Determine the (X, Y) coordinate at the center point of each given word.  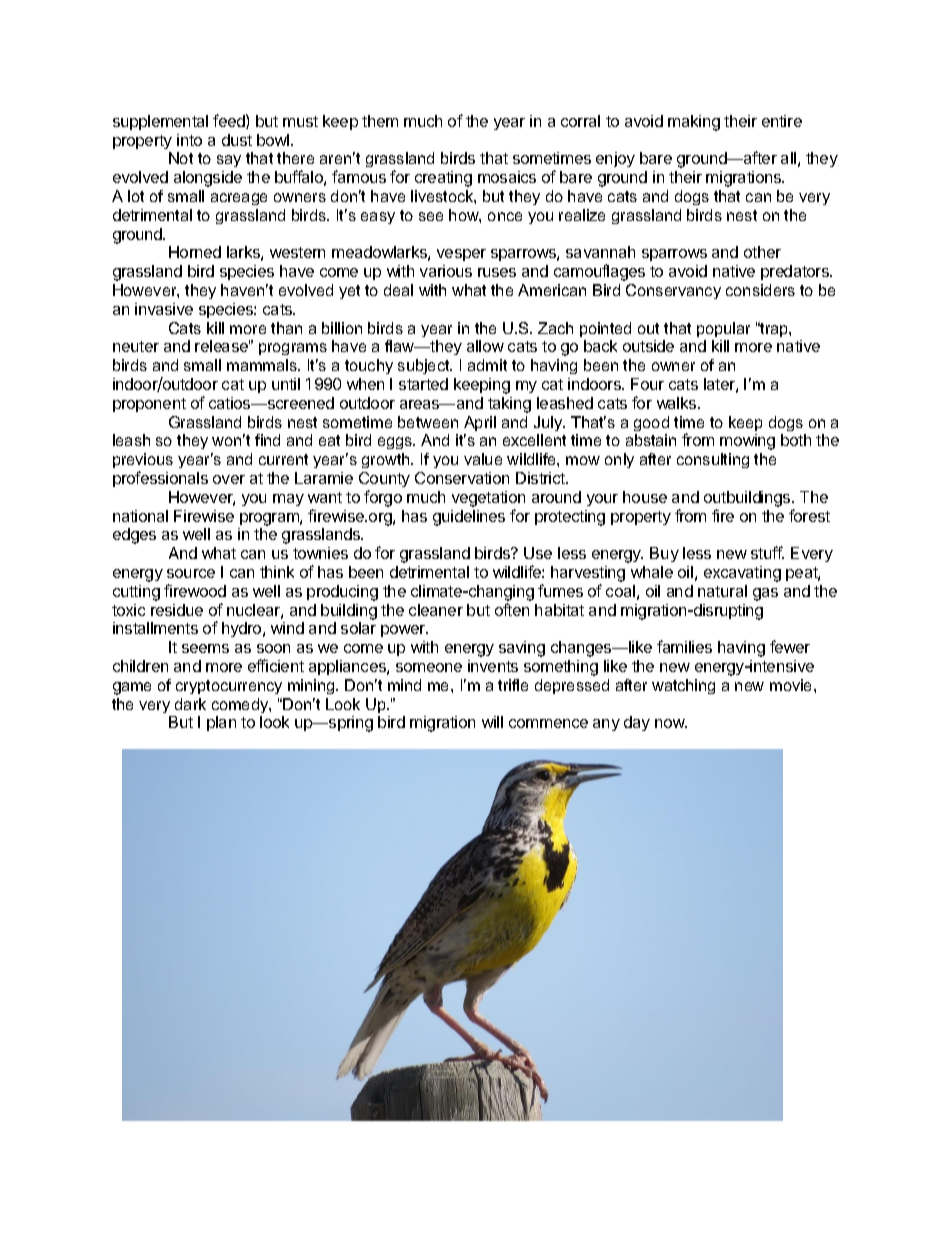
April (480, 423)
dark (190, 704)
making (694, 123)
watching (683, 686)
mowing (747, 442)
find (267, 440)
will (492, 722)
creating (443, 179)
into (189, 140)
